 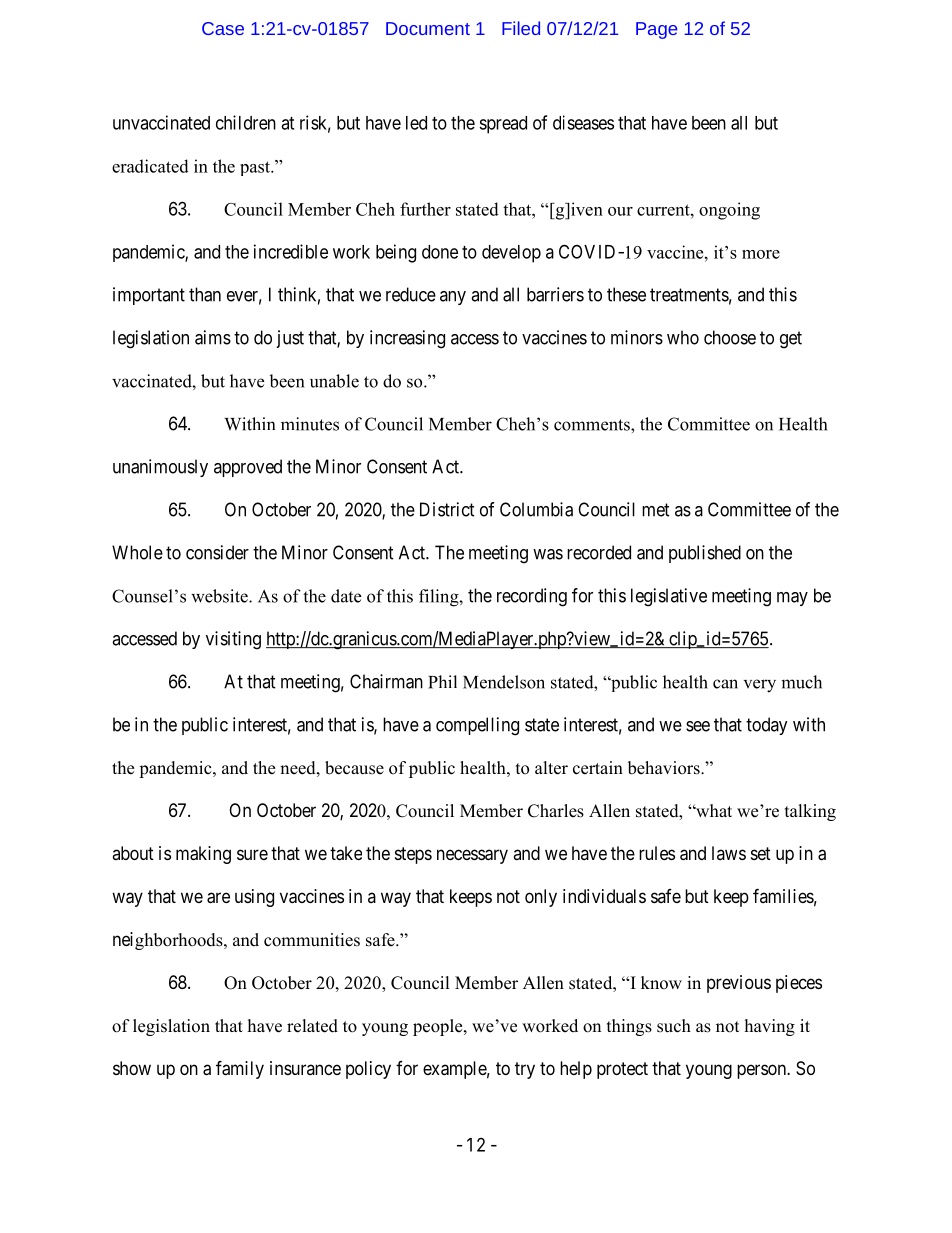 What do you see at coordinates (223, 28) in the screenshot?
I see `Case` at bounding box center [223, 28].
